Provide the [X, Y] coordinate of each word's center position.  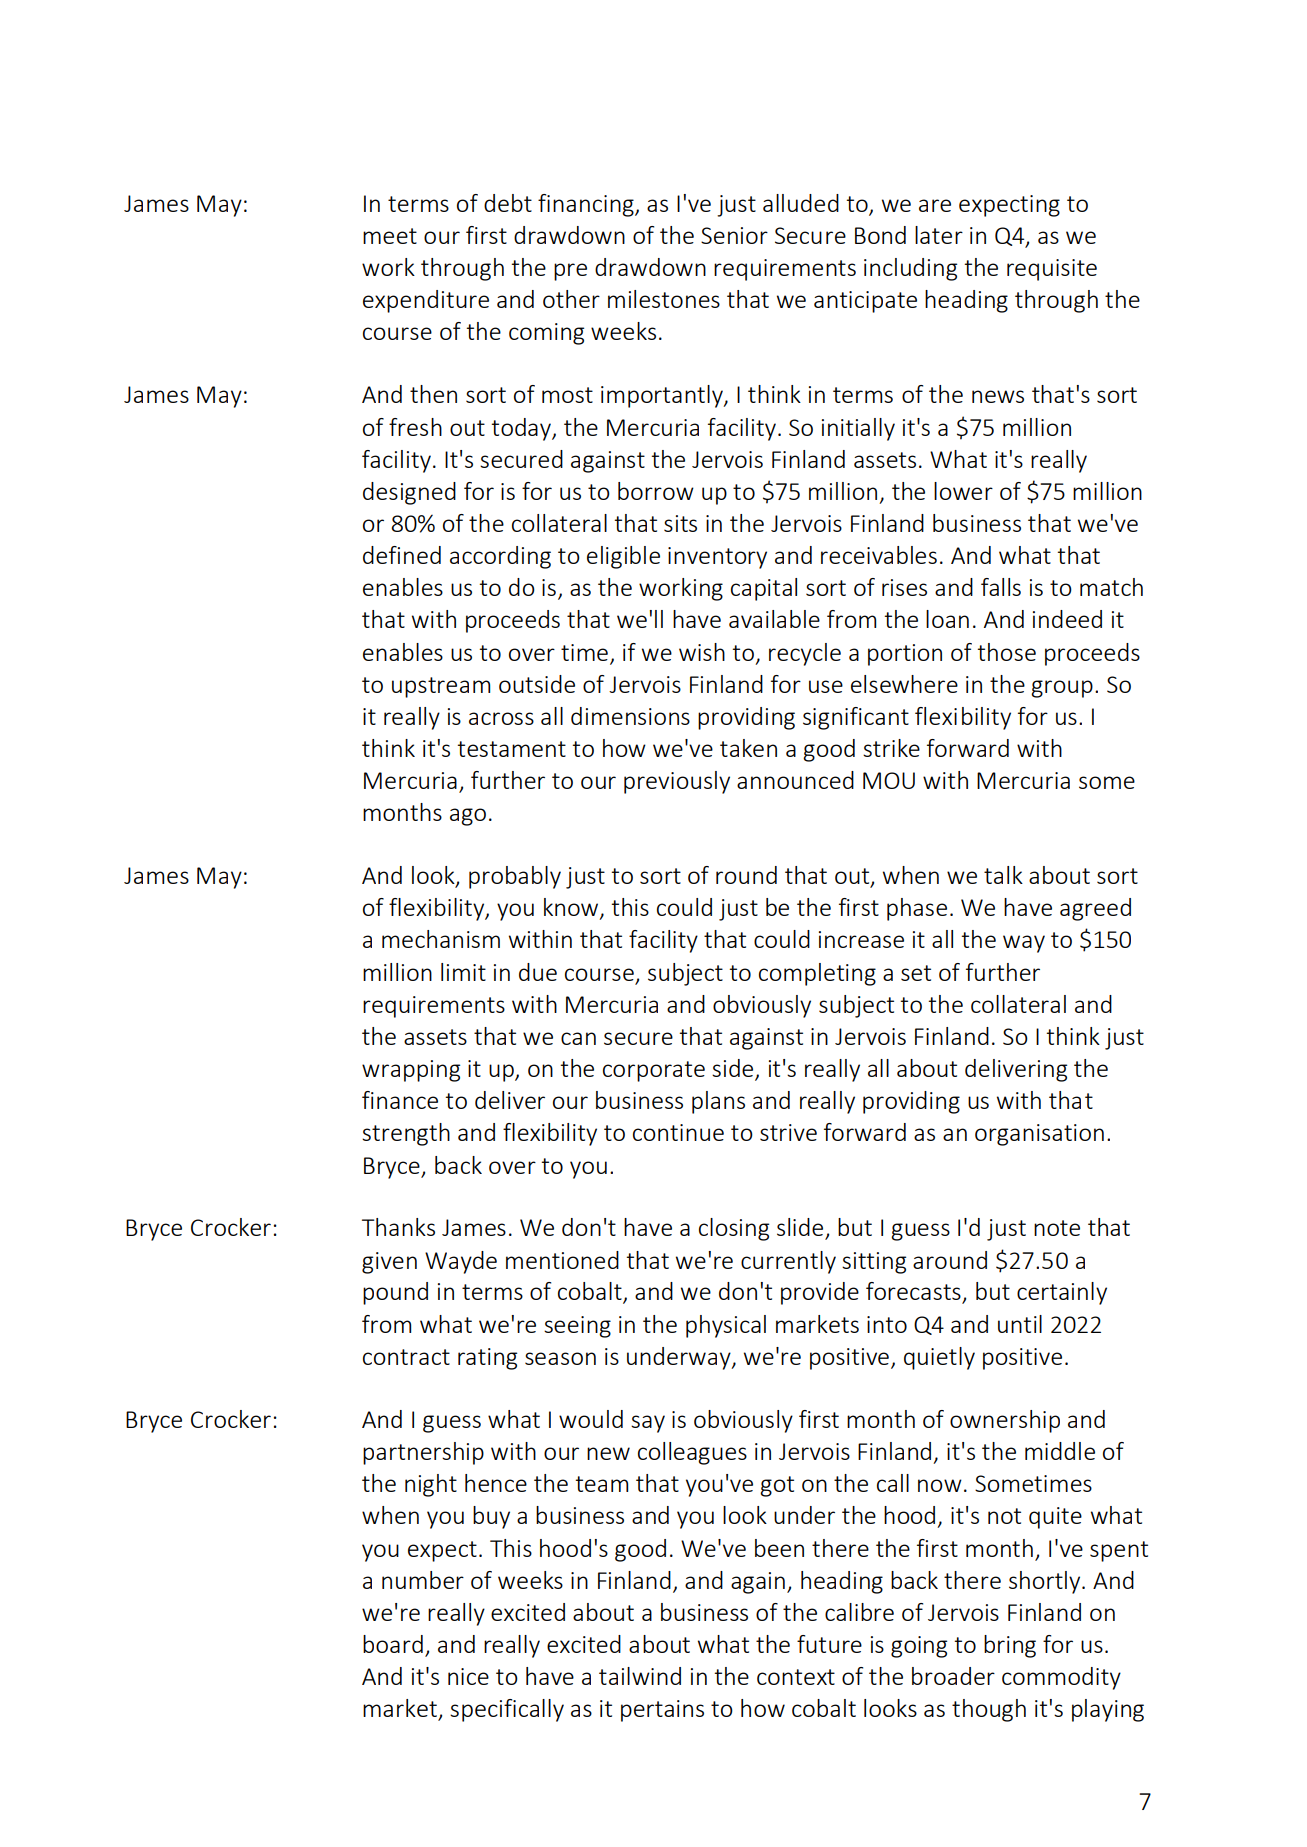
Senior [734, 235]
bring [1010, 1646]
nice [468, 1676]
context [796, 1677]
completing [817, 974]
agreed [1095, 909]
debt [508, 203]
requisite [1052, 270]
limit [463, 972]
